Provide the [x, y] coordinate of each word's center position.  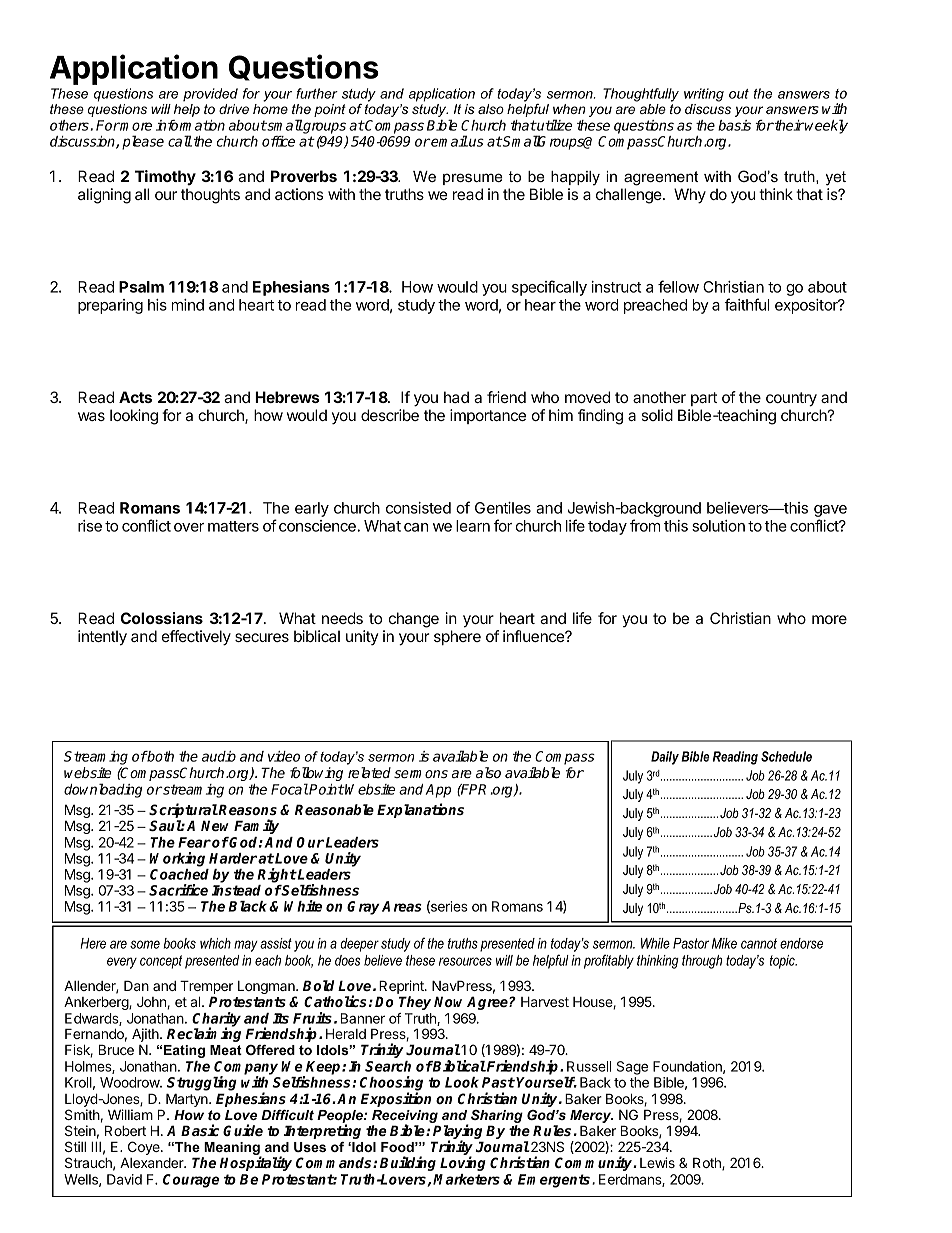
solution [718, 526]
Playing [457, 1133]
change [414, 620]
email [449, 141]
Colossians [162, 618]
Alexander [153, 1163]
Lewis [657, 1162]
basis [734, 125]
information [190, 125]
